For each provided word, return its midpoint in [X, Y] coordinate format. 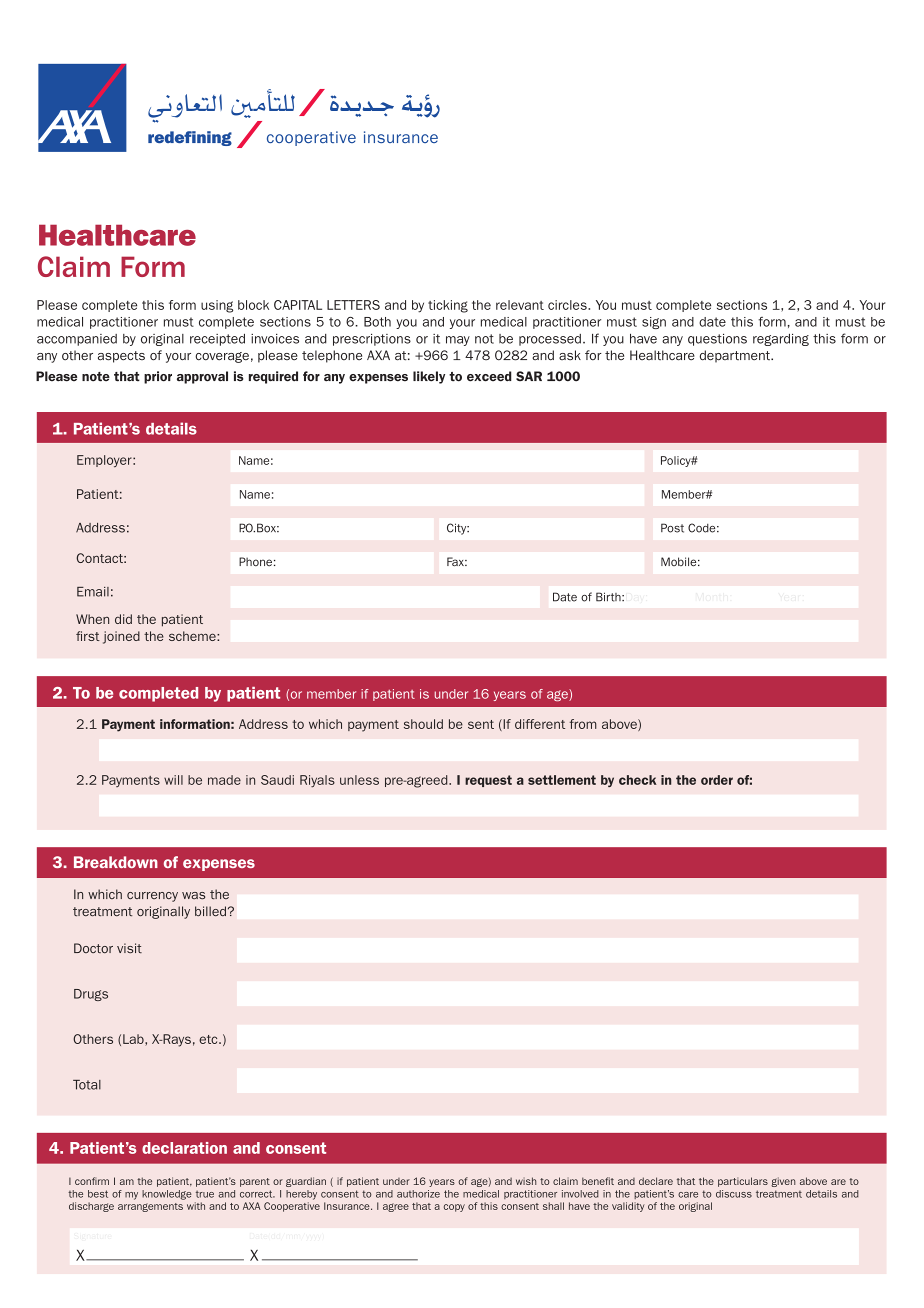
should [423, 724]
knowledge [167, 1195]
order [717, 780]
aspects [121, 357]
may [458, 341]
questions [717, 339]
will [173, 780]
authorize [418, 1194]
